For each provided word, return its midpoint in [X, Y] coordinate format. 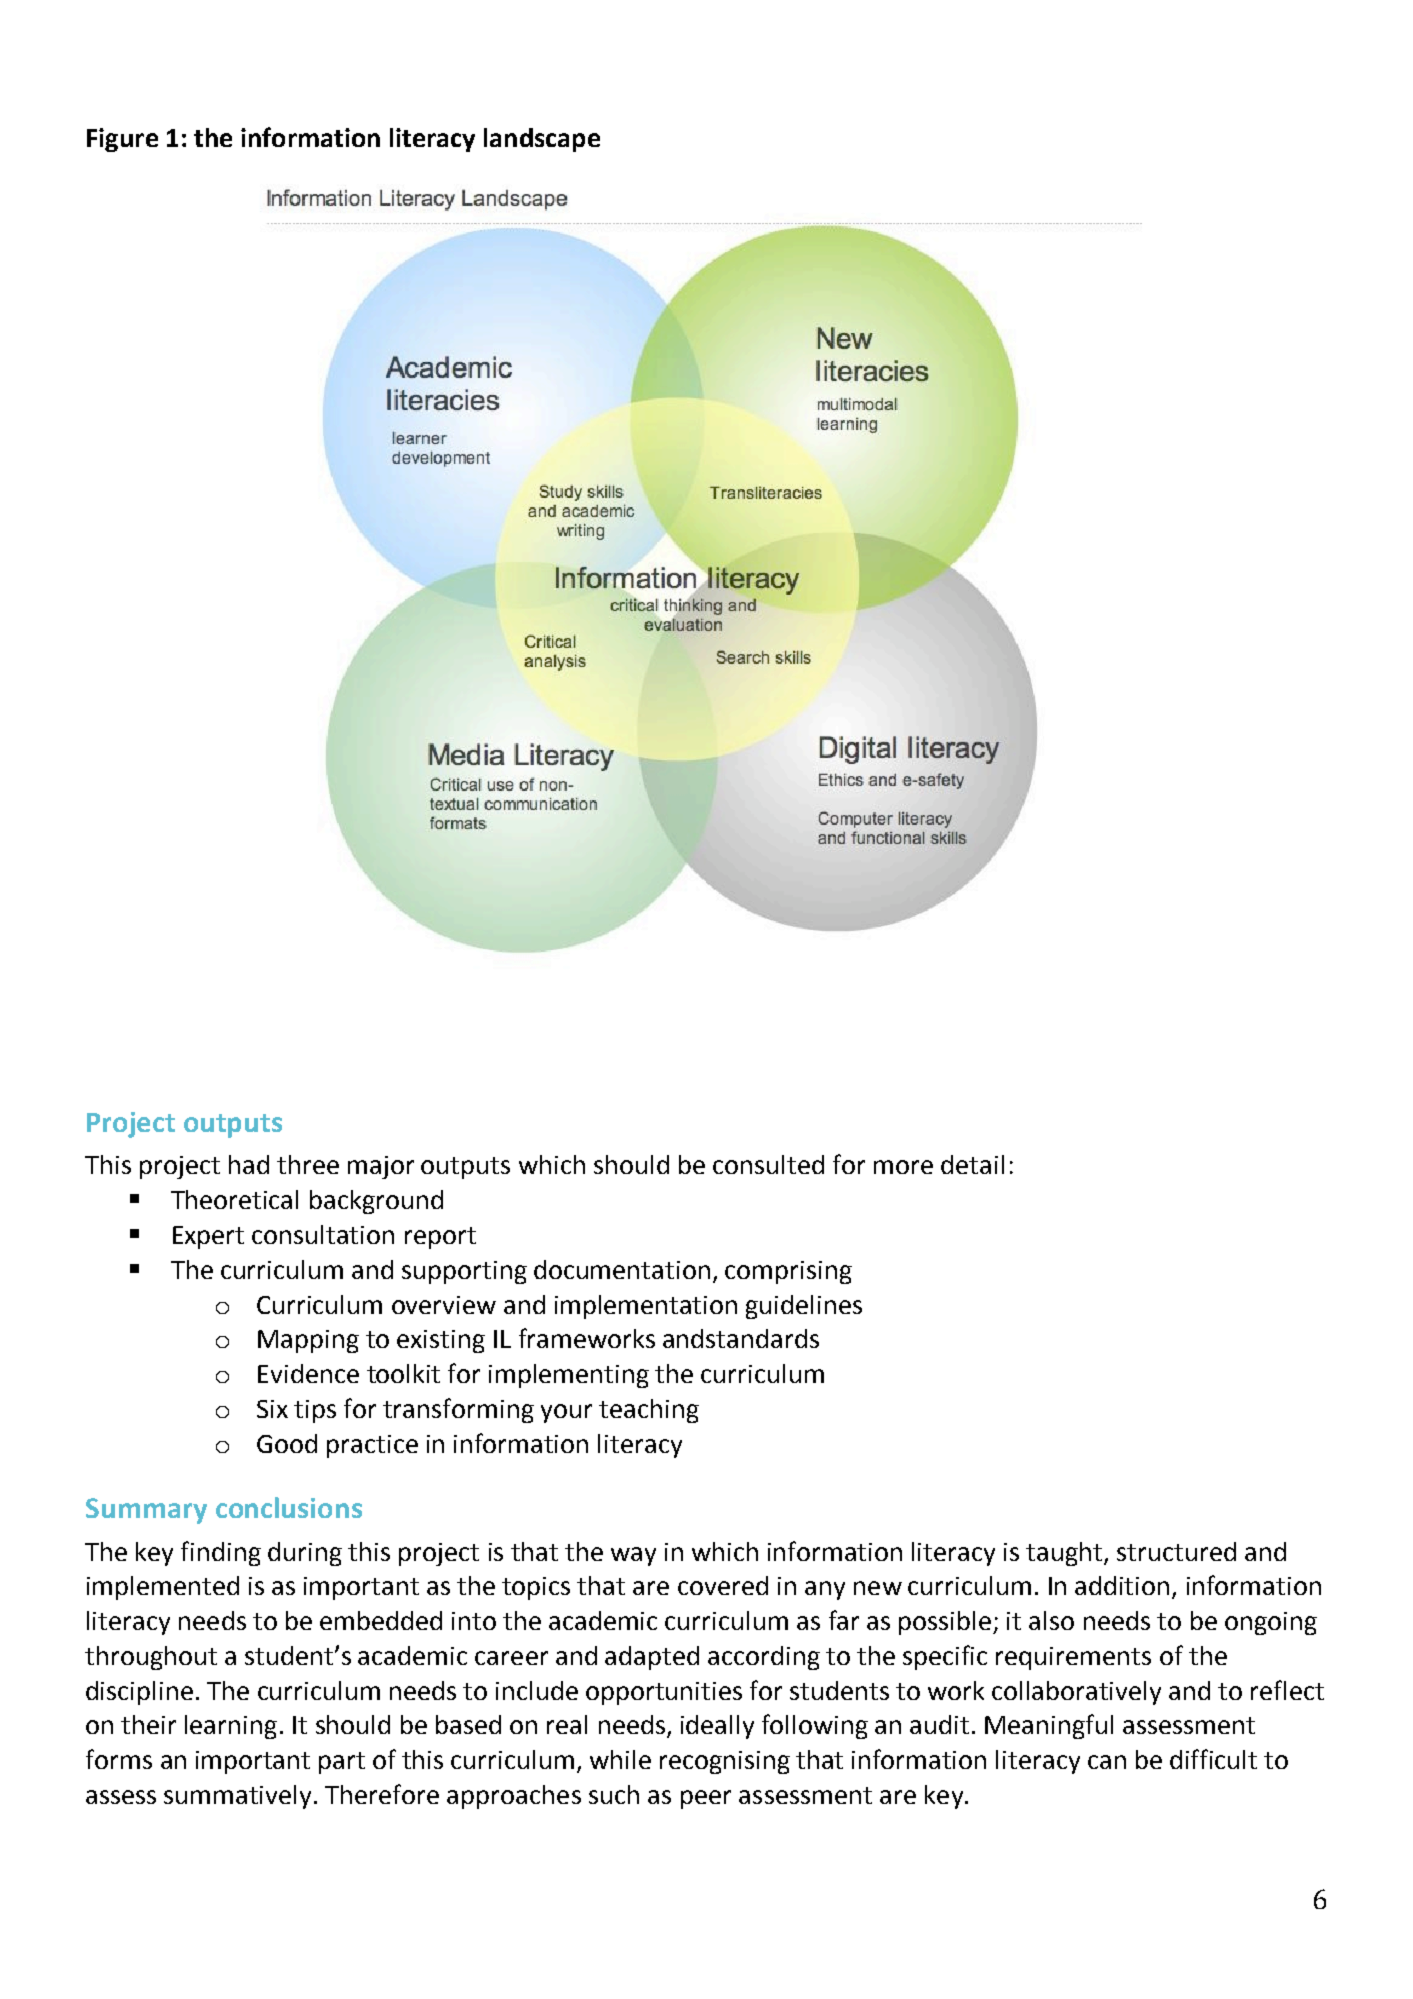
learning [231, 1727]
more [903, 1167]
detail [972, 1164]
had [249, 1164]
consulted [768, 1164]
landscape [542, 140]
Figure [122, 140]
